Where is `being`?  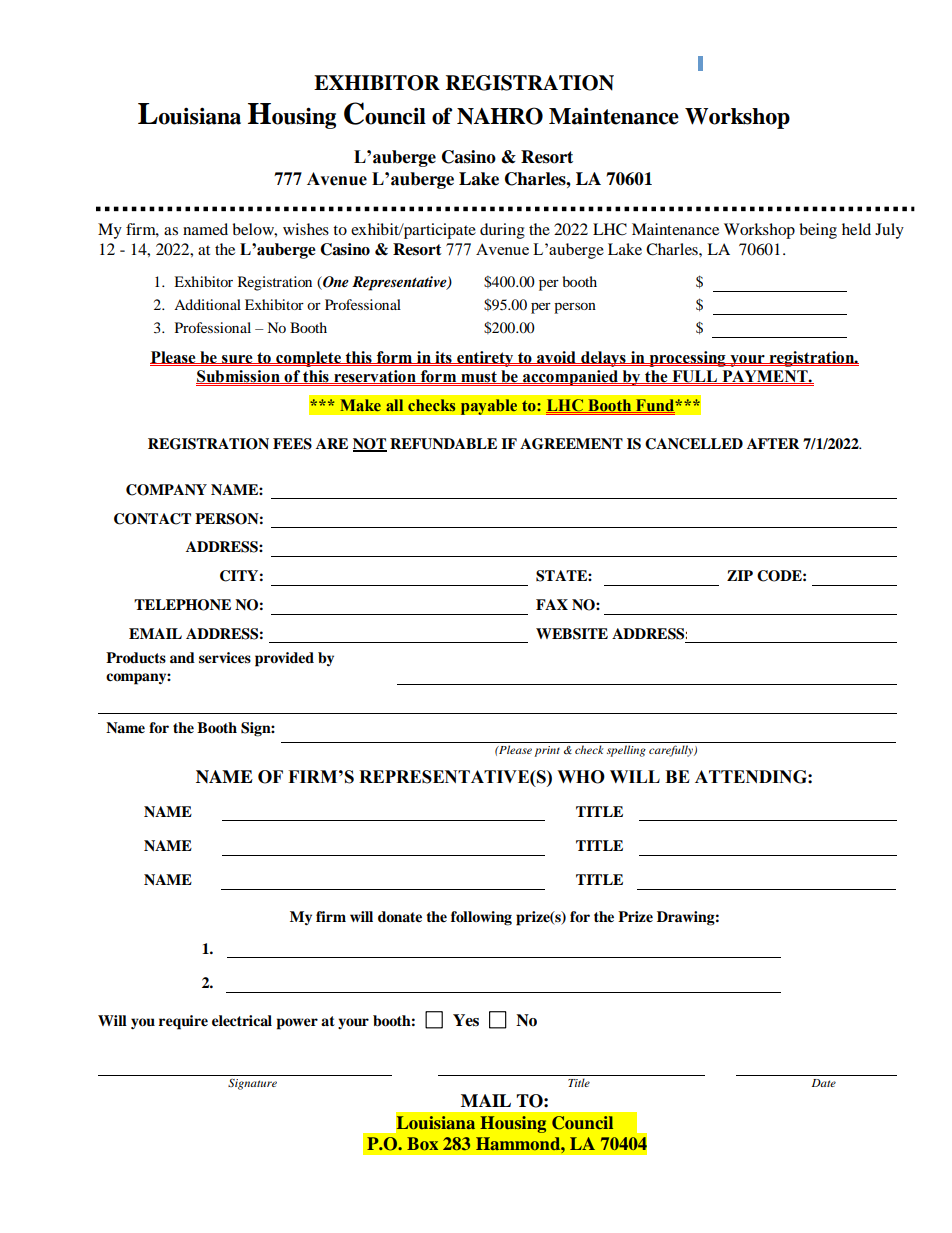
being is located at coordinates (818, 231).
